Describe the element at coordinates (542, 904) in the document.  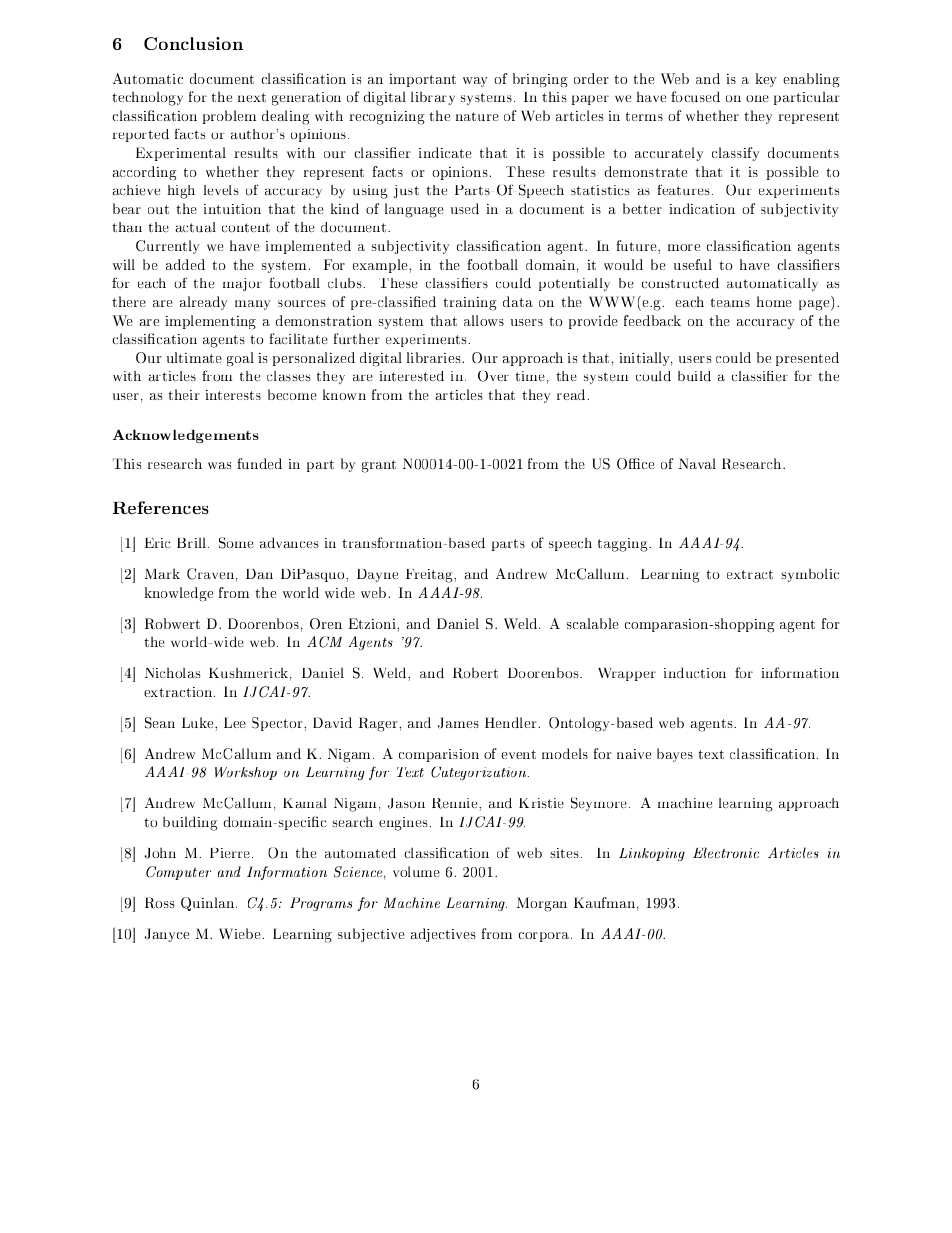
I see `Morgan` at that location.
